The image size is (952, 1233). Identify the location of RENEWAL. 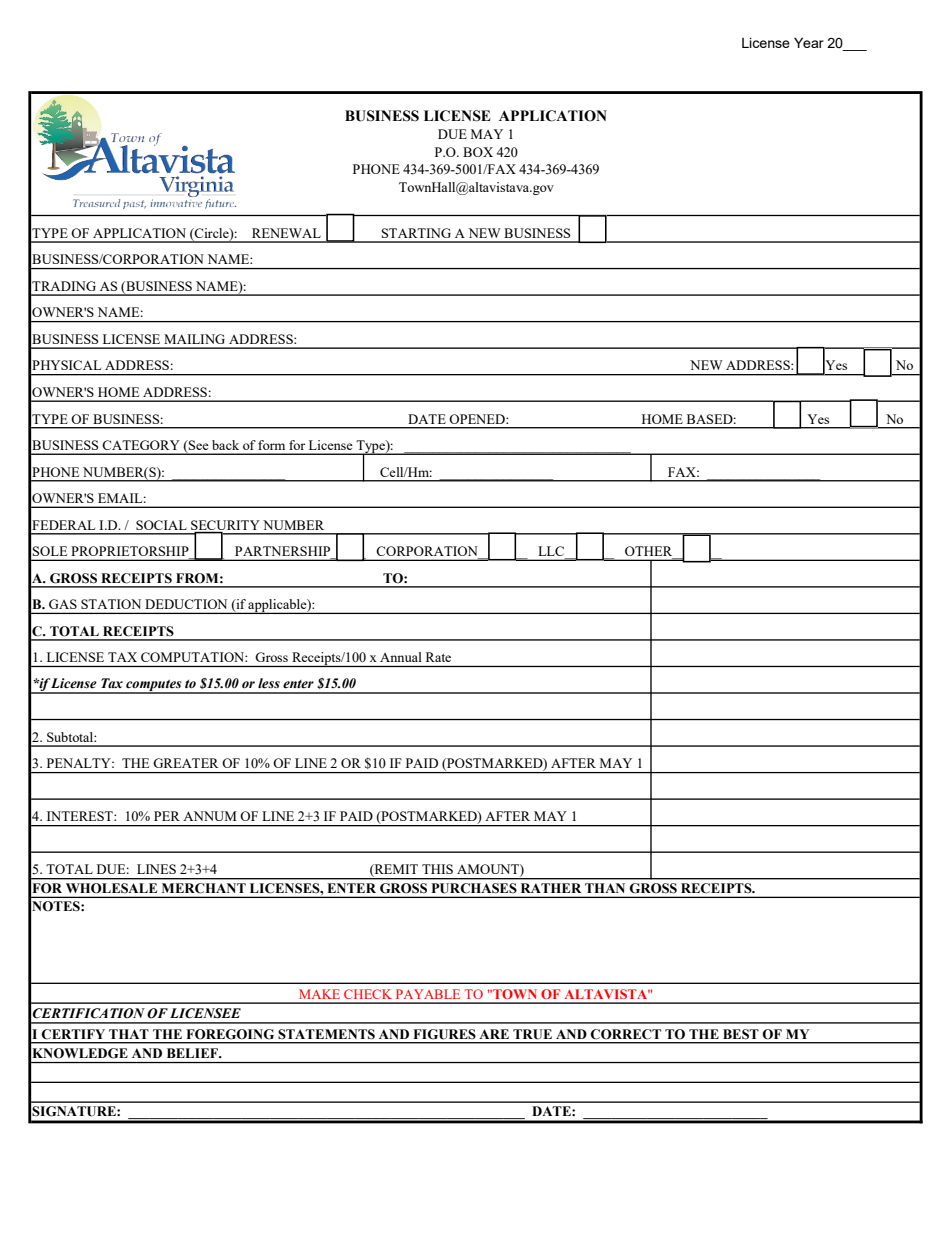
(286, 233).
